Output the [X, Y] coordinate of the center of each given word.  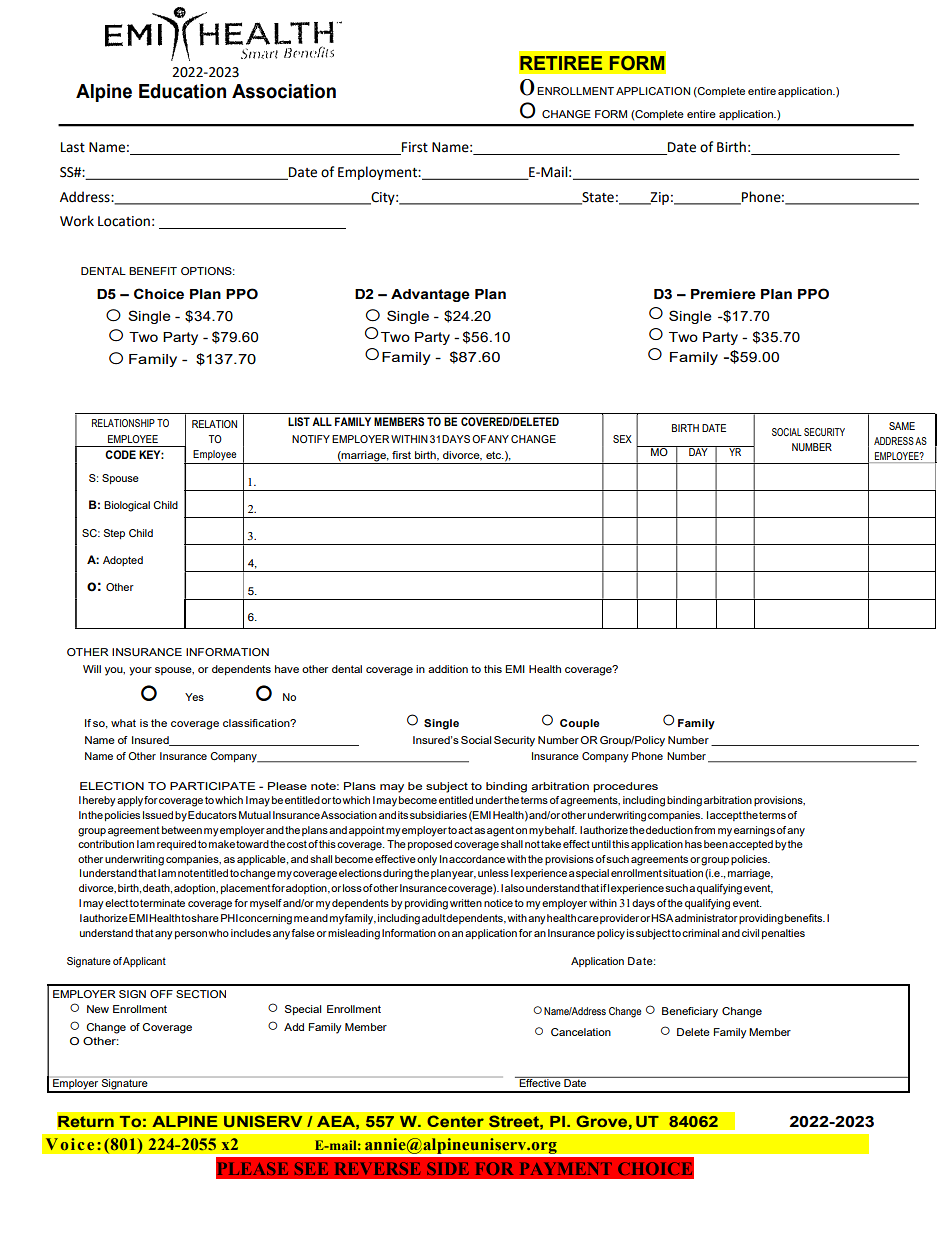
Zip [659, 198]
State [597, 198]
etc [495, 455]
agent [500, 831]
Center [455, 1121]
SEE [311, 1168]
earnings [754, 831]
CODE [120, 454]
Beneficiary [690, 1012]
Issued [158, 815]
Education [182, 91]
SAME [902, 426]
